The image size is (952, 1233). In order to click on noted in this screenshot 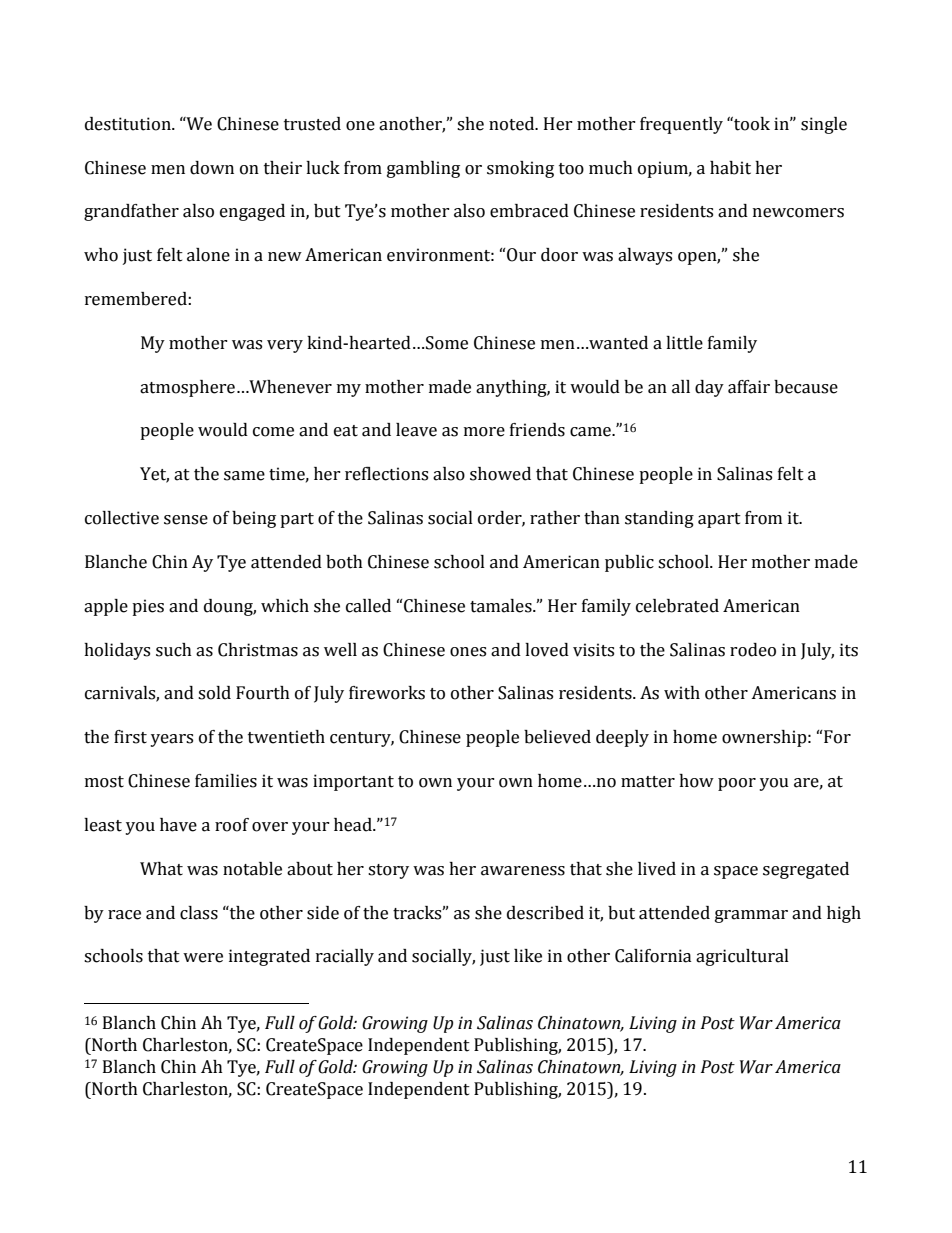, I will do `click(513, 124)`.
